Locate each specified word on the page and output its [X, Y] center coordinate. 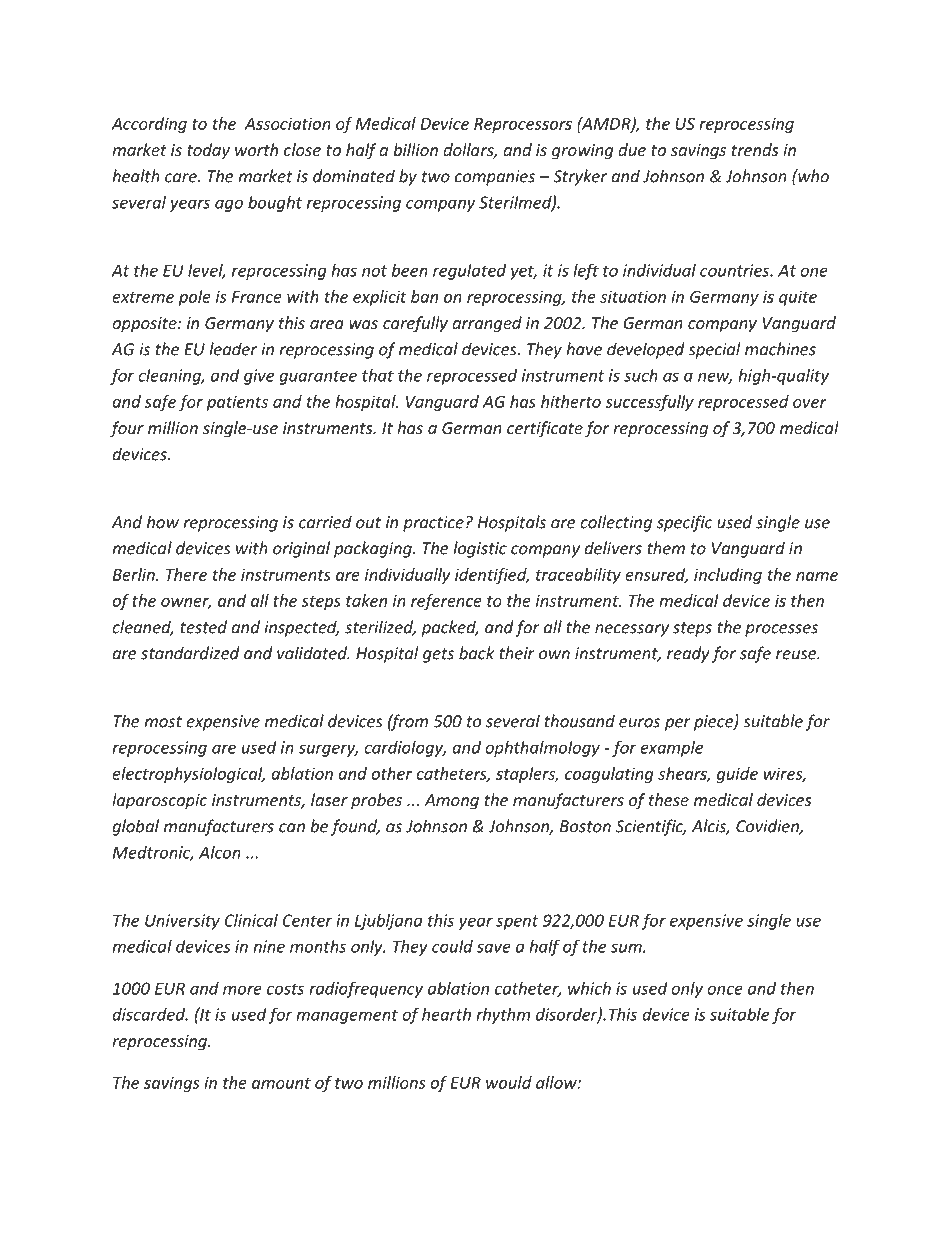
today [208, 151]
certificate [545, 429]
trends [755, 149]
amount [281, 1083]
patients [237, 403]
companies [495, 178]
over [810, 403]
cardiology [405, 749]
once [725, 990]
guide [737, 775]
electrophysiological [188, 775]
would [509, 1082]
